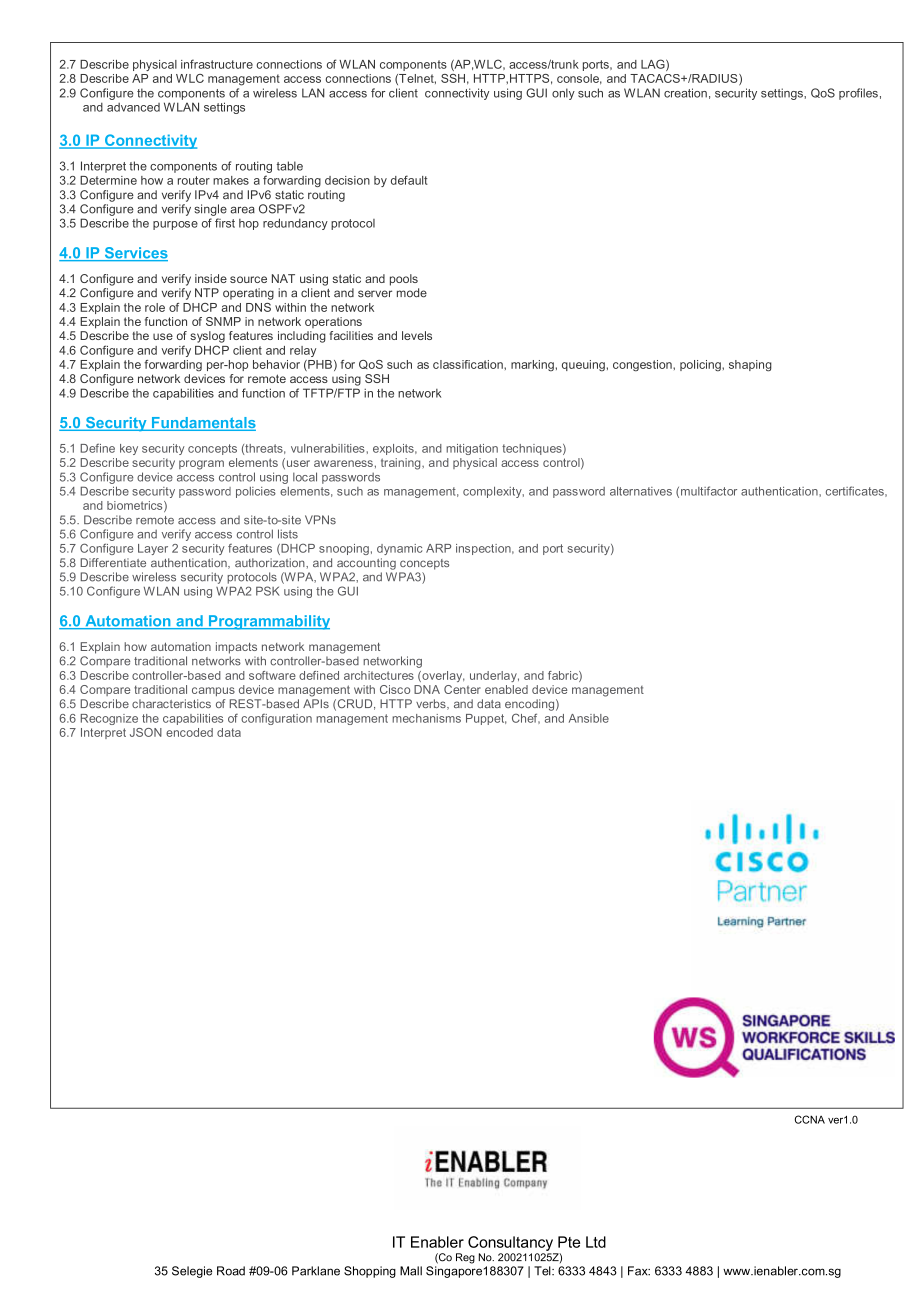 This screenshot has width=924, height=1308. Describe the element at coordinates (685, 93) in the screenshot. I see `creation` at that location.
